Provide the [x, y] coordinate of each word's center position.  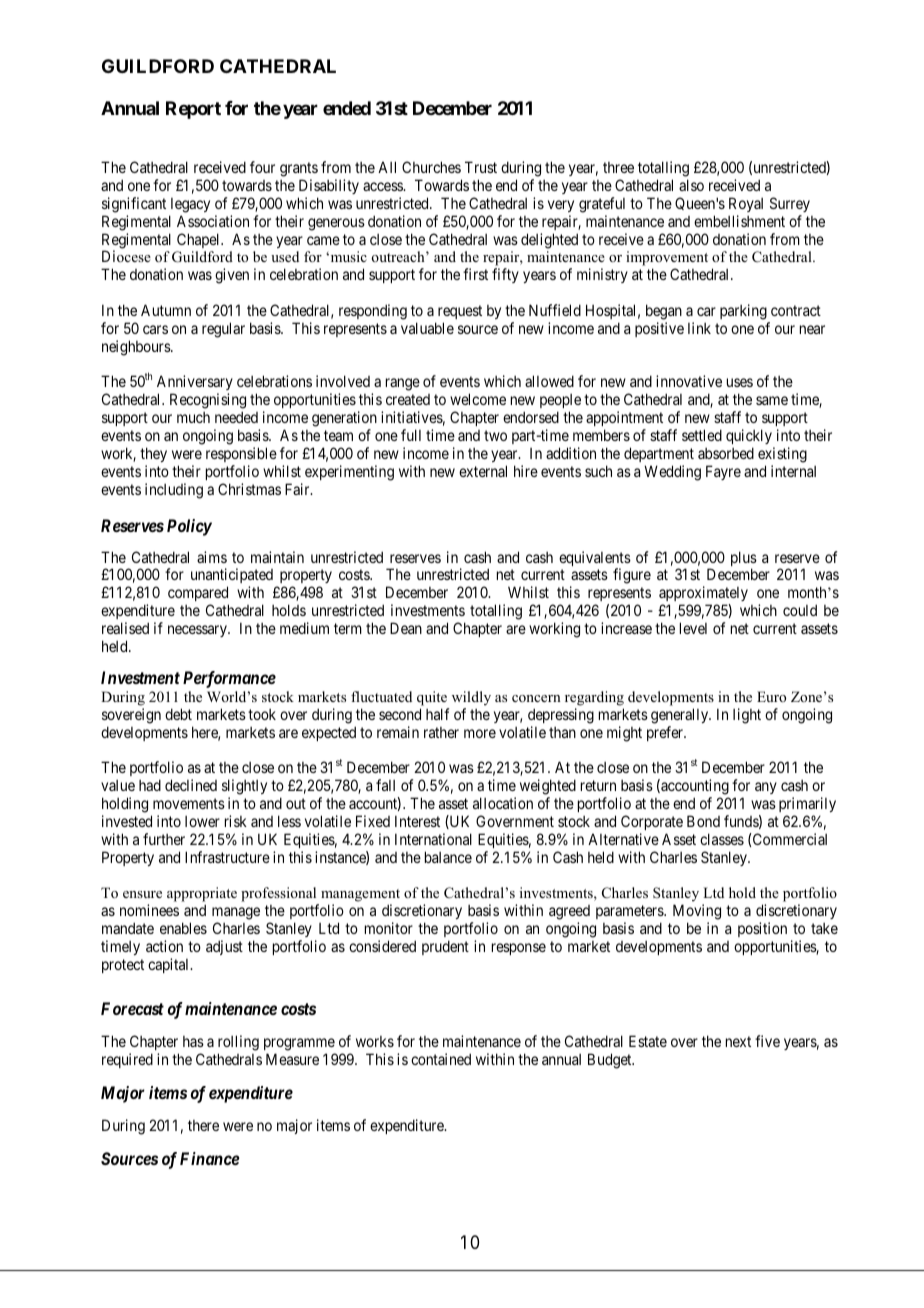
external [483, 471]
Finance [210, 1158]
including [174, 491]
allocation [503, 803]
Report [193, 110]
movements [189, 803]
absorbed [726, 453]
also [691, 185]
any [766, 788]
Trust [481, 167]
